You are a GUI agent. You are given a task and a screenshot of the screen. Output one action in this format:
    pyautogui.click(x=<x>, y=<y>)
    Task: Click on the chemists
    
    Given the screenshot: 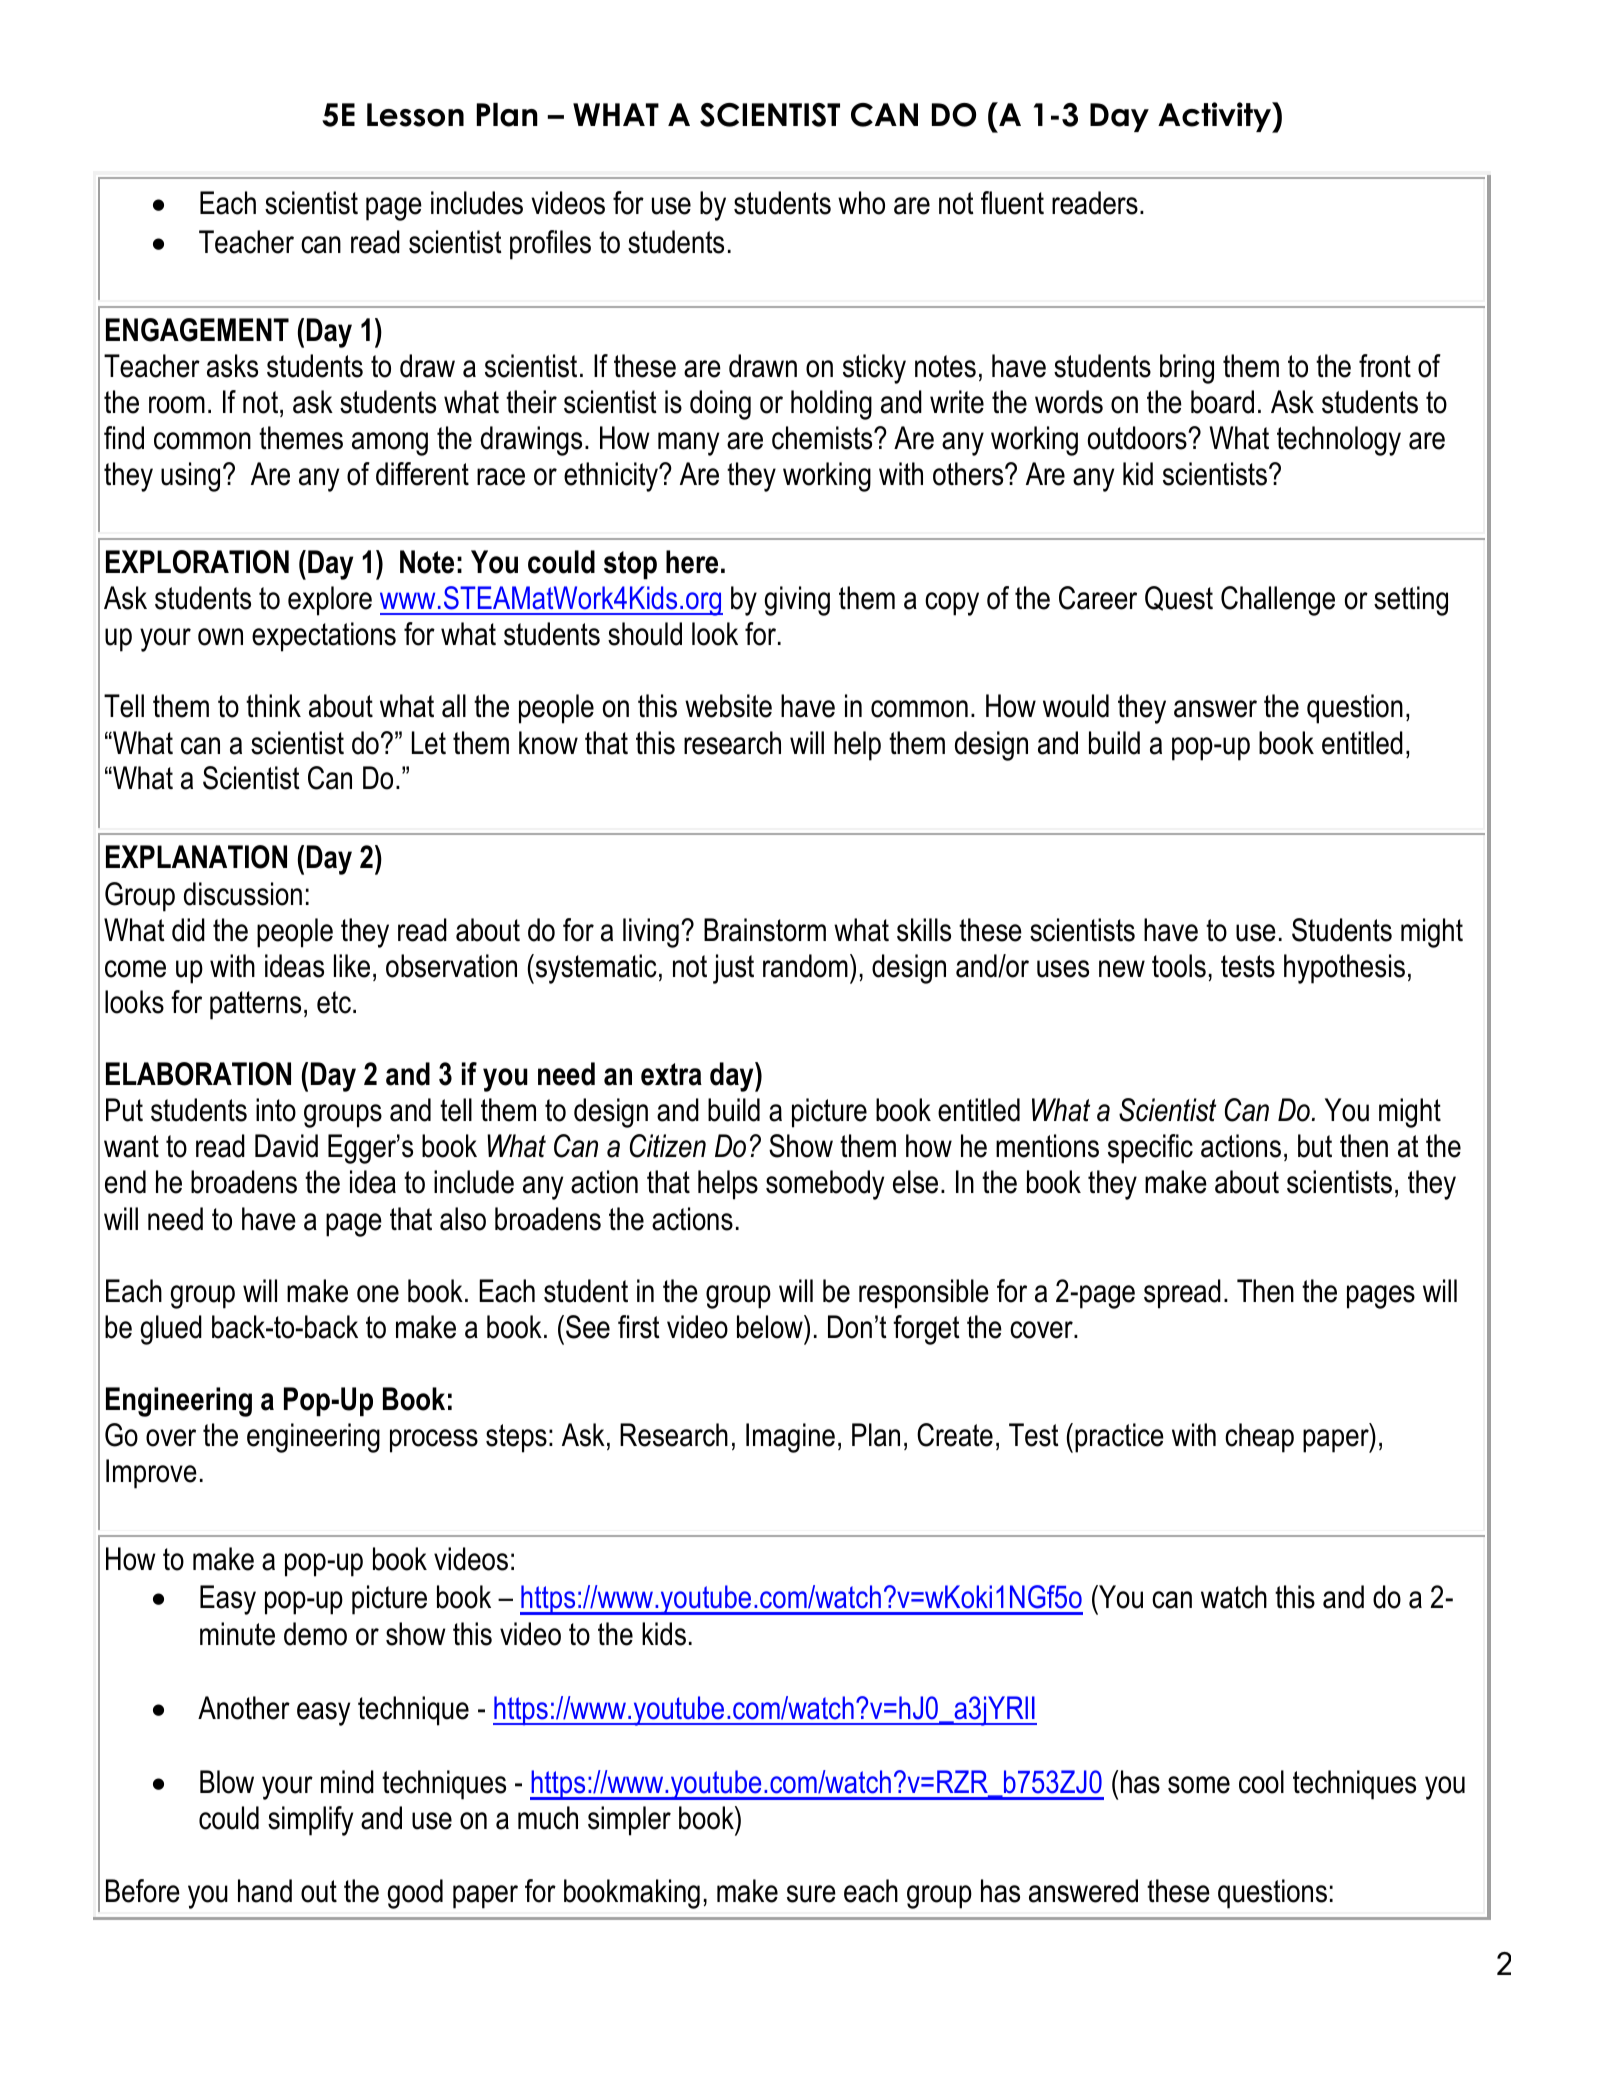 What is the action you would take?
    pyautogui.click(x=823, y=438)
